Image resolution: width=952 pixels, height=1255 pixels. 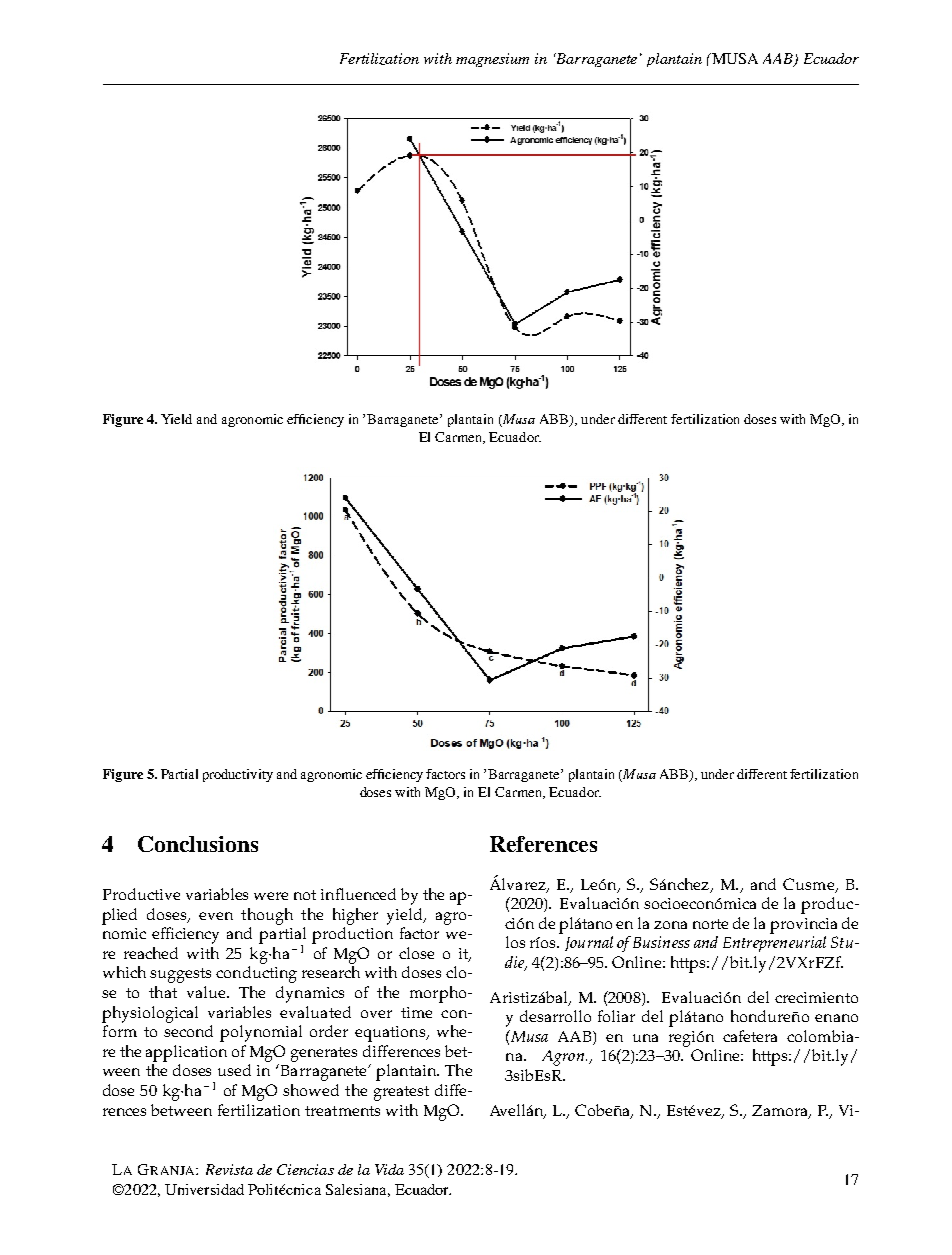 I want to click on Conclusions, so click(x=198, y=844).
